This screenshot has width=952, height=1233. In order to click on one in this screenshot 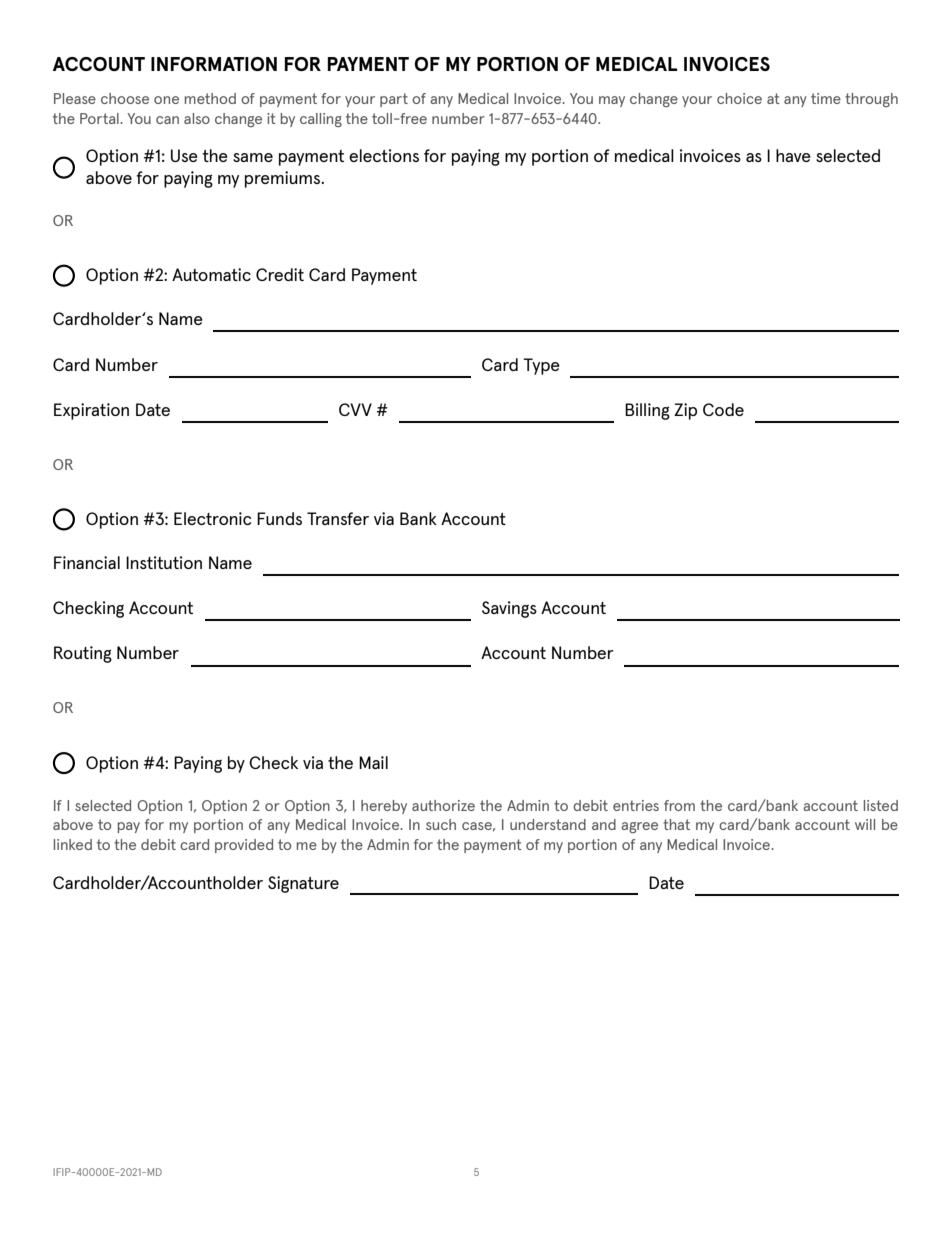, I will do `click(166, 100)`.
